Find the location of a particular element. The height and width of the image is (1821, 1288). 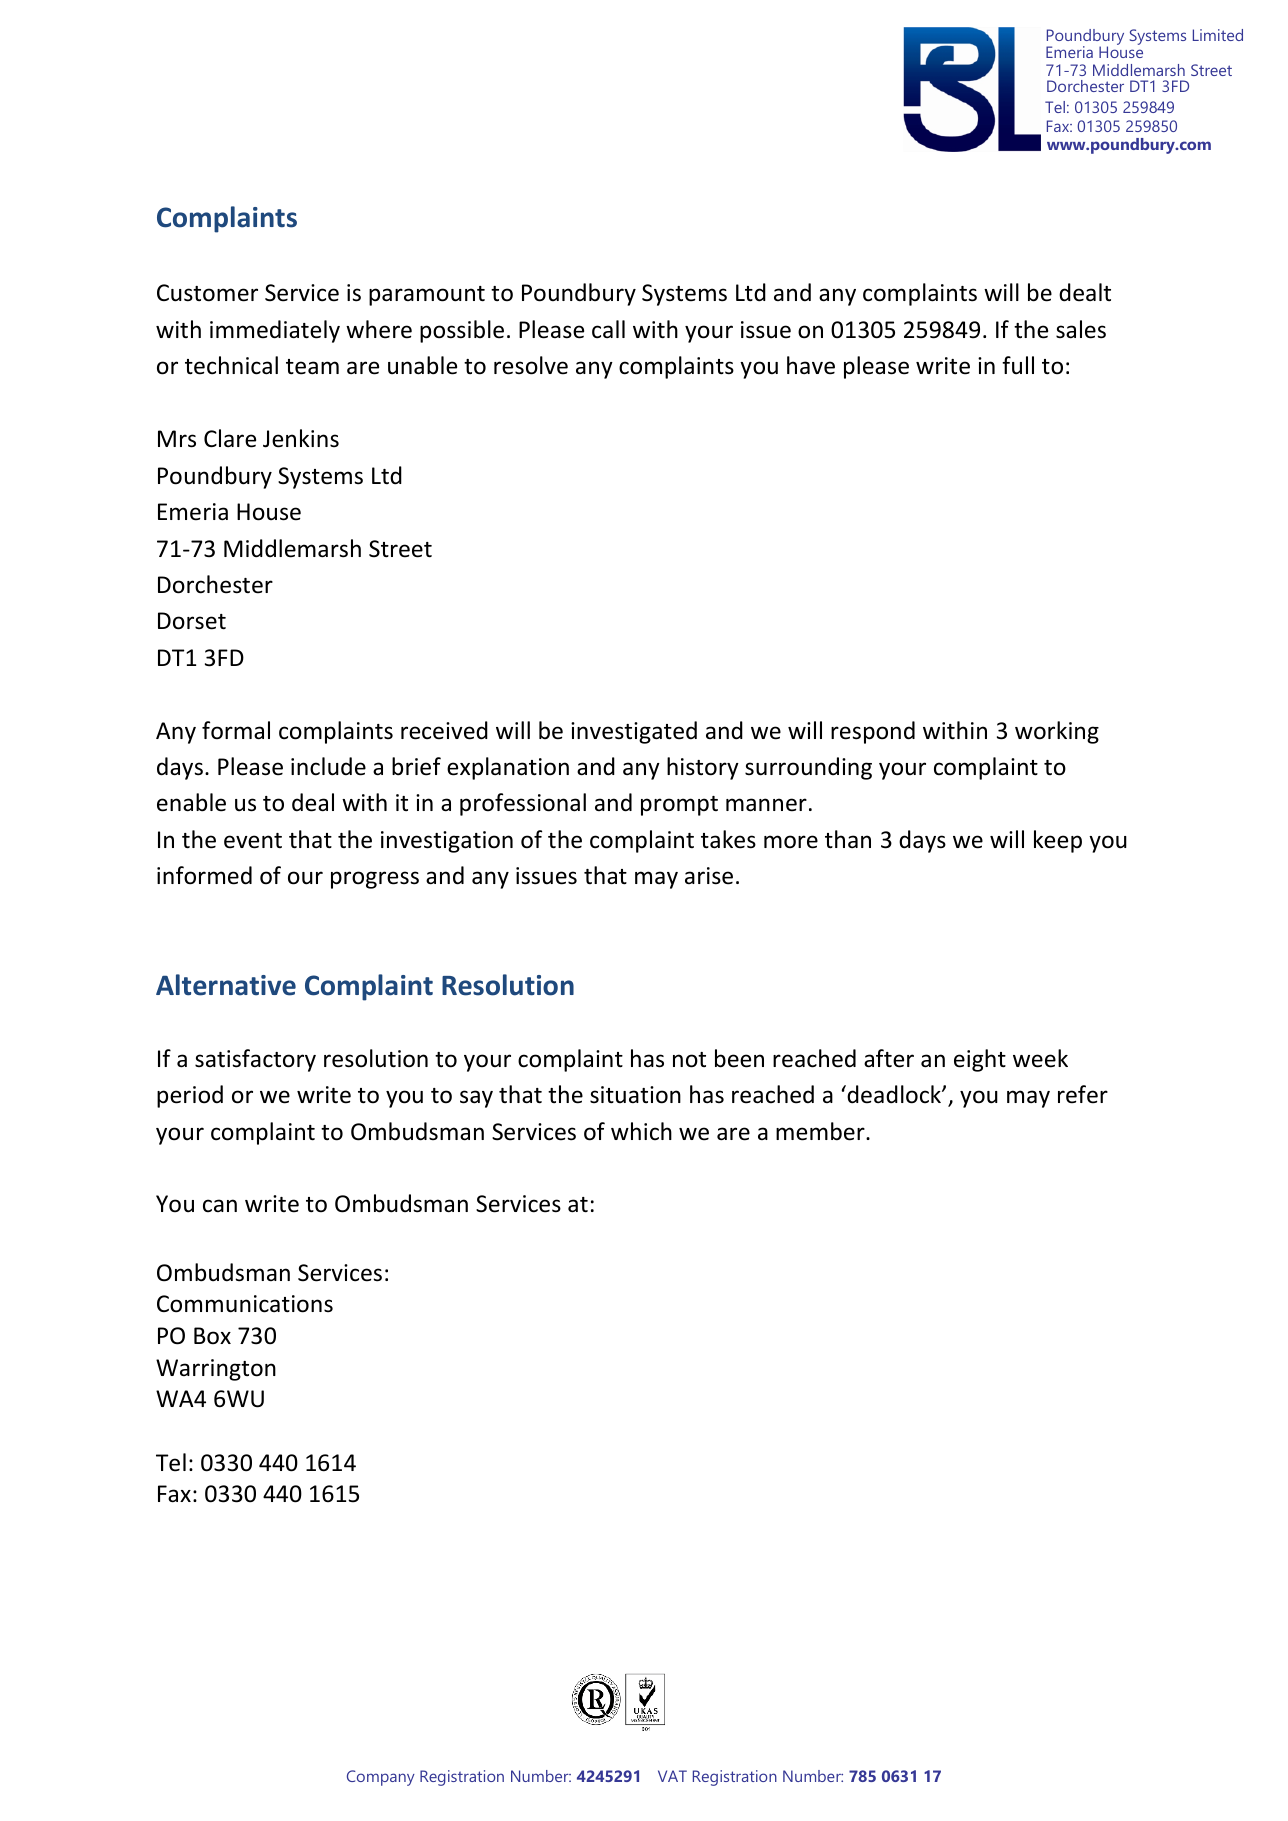

refer is located at coordinates (1083, 1094).
